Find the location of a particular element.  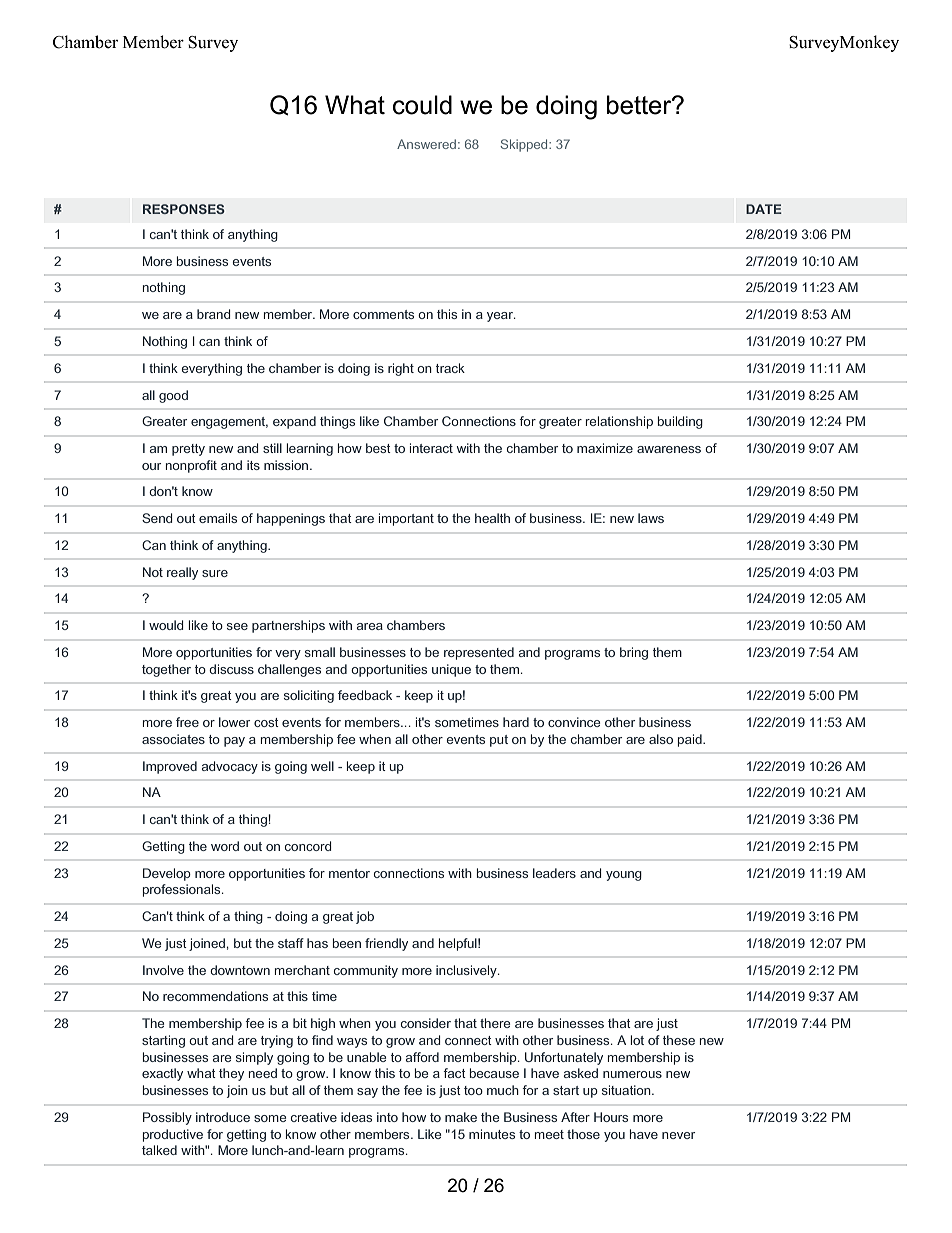

Answered is located at coordinates (428, 144).
